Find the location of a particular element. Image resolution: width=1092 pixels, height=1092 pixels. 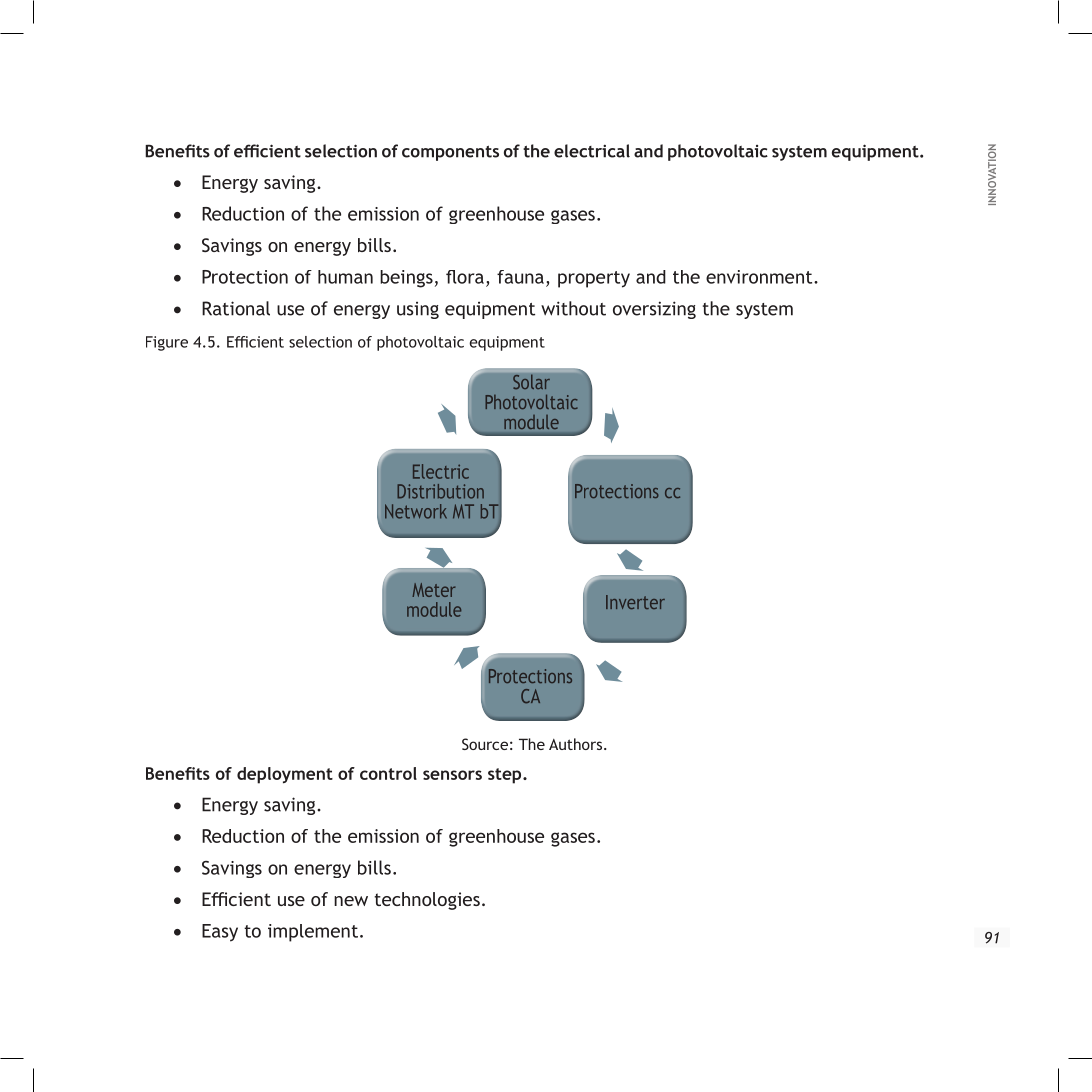

human is located at coordinates (345, 277).
